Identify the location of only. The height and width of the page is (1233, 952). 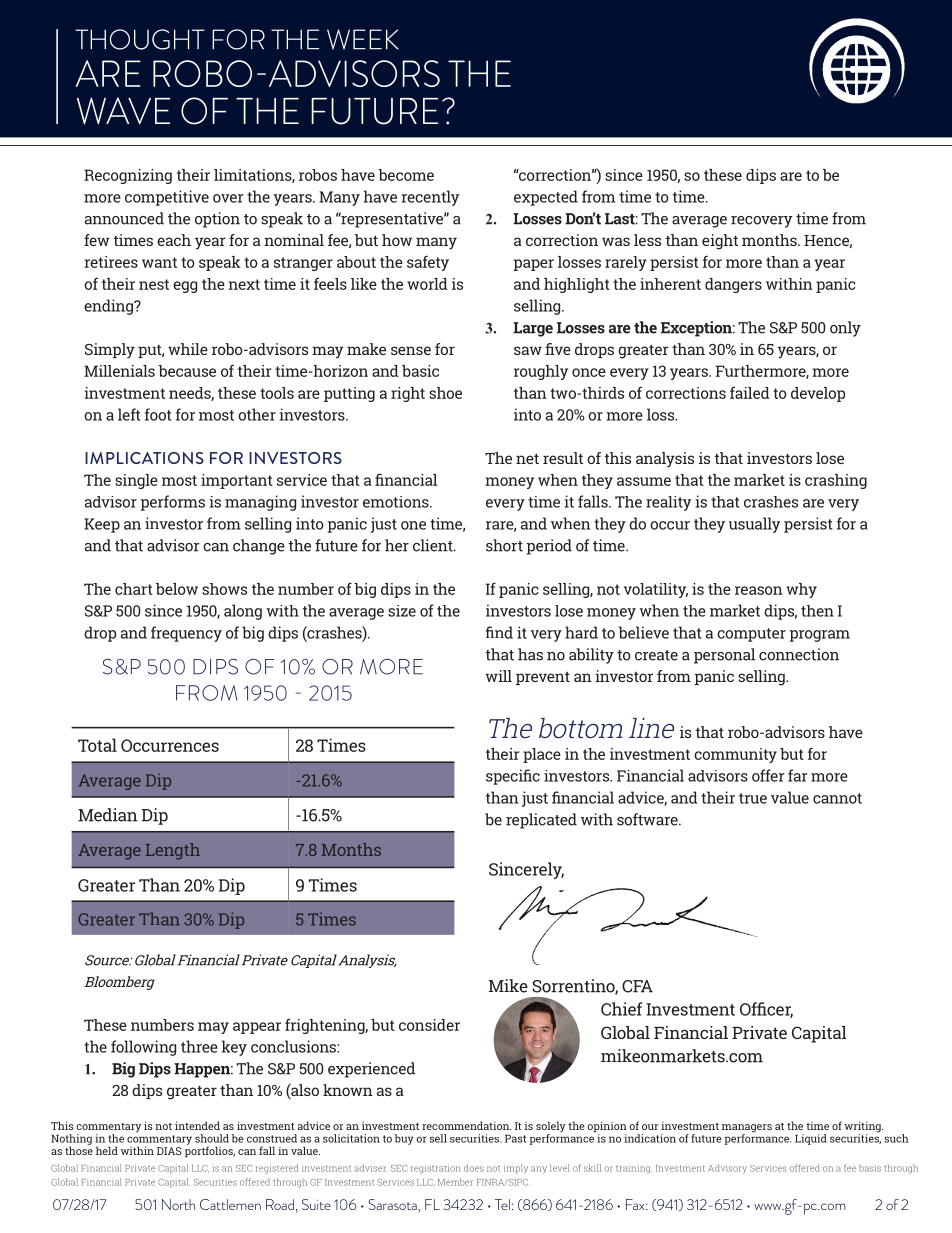
(845, 329).
